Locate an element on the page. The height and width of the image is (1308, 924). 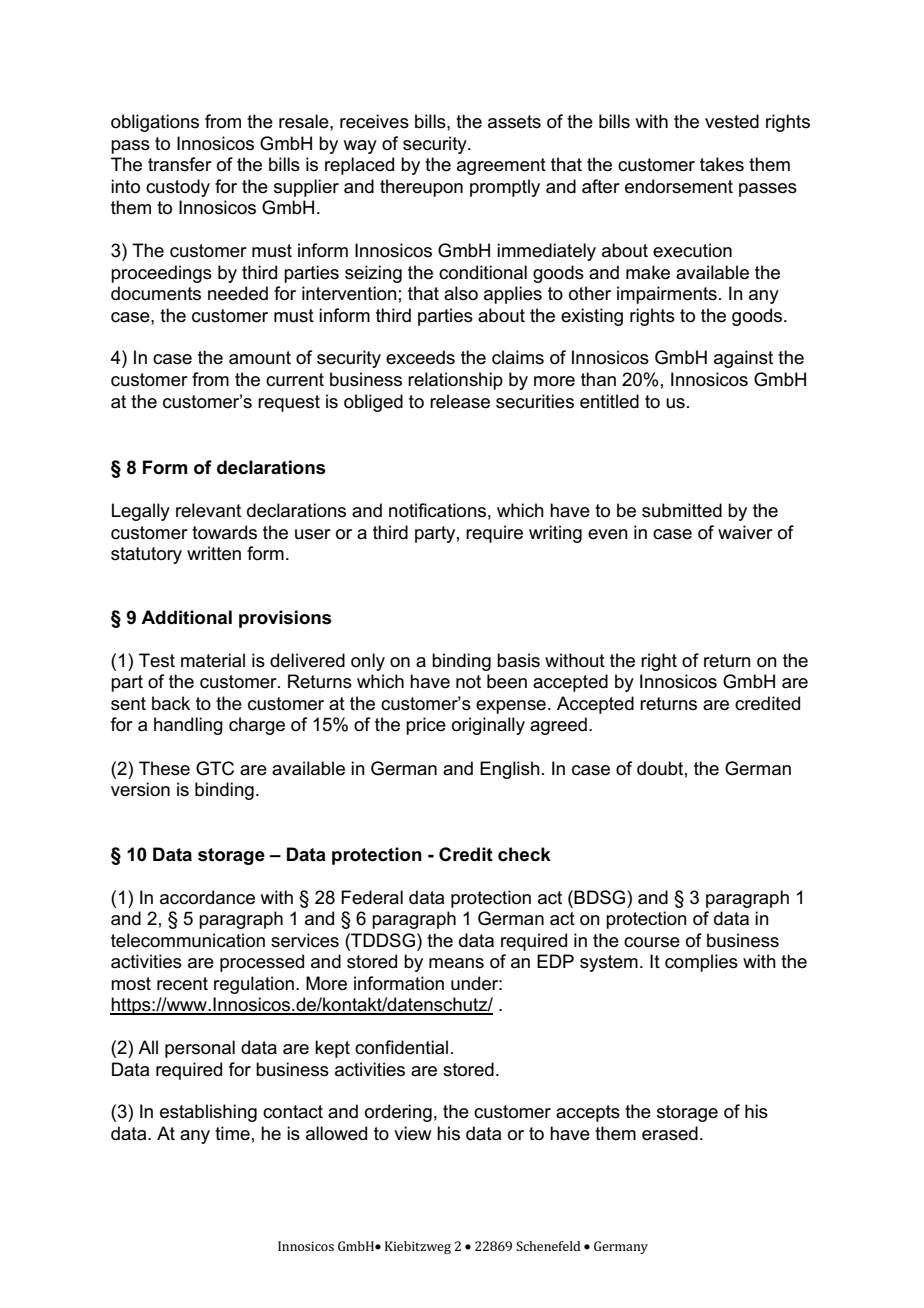
course is located at coordinates (652, 942).
